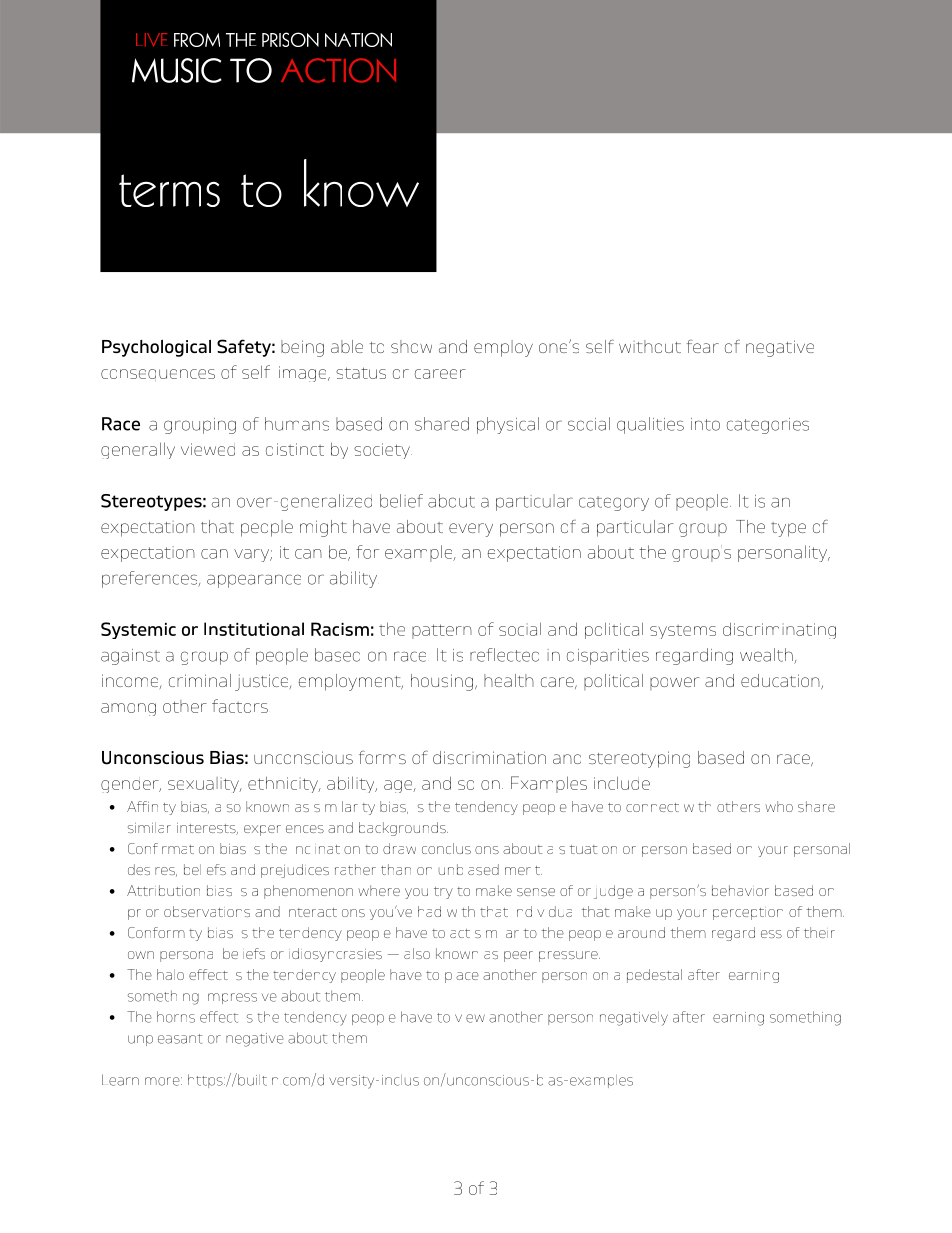 The width and height of the document is (952, 1233). Describe the element at coordinates (207, 829) in the document. I see `interests` at that location.
